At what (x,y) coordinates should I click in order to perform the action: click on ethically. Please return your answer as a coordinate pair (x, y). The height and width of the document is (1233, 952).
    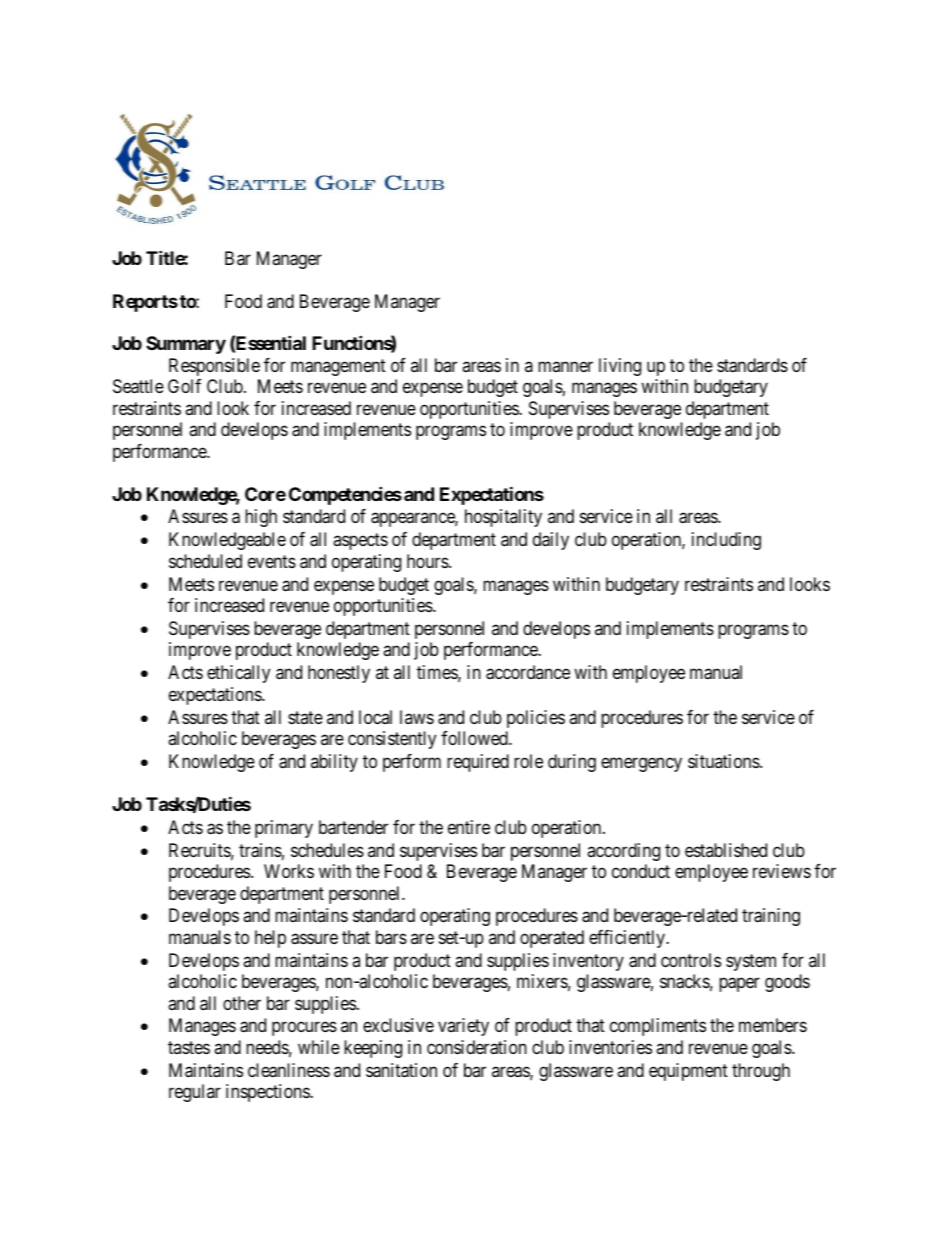
    Looking at the image, I should click on (238, 674).
